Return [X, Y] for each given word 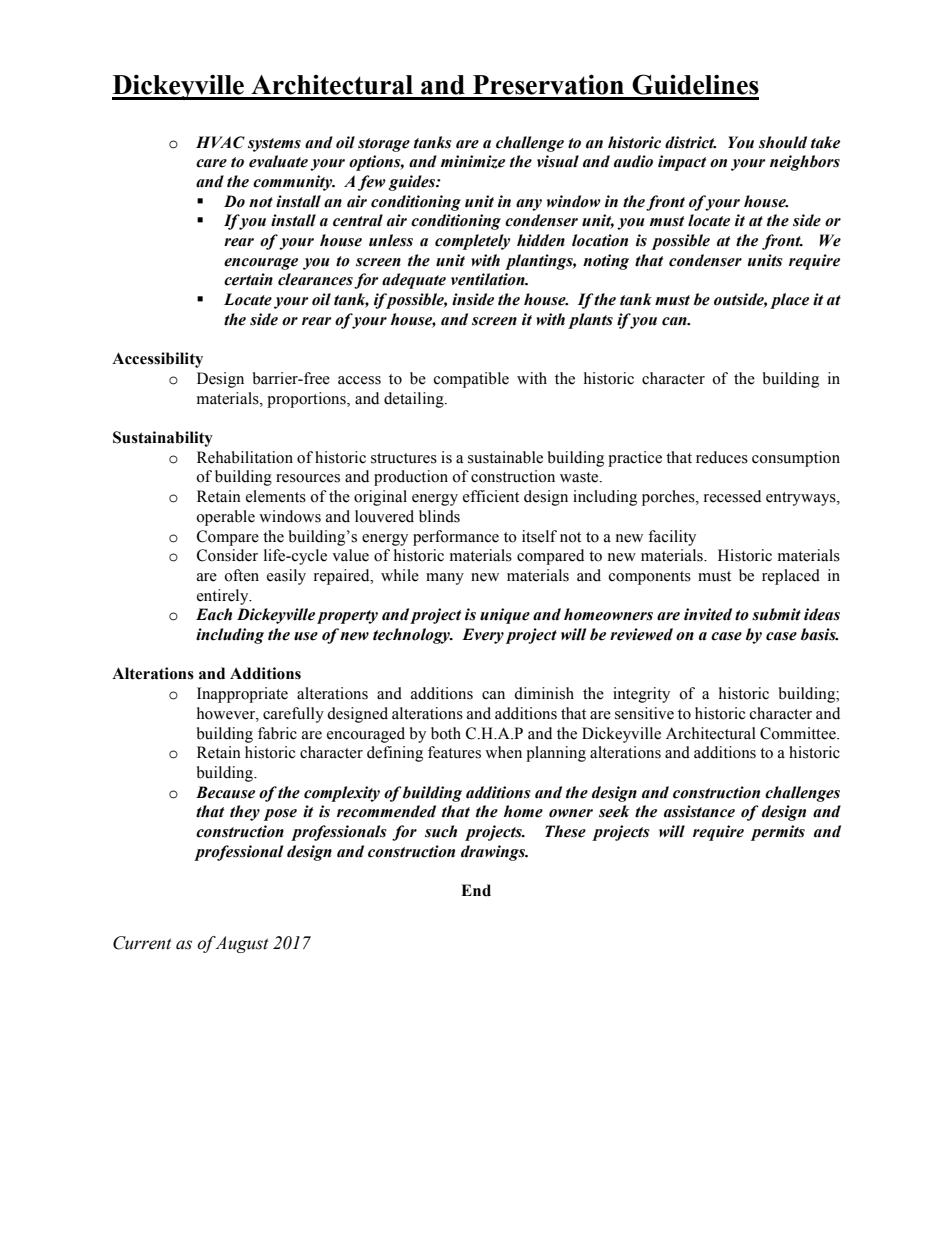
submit [776, 614]
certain [248, 279]
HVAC [220, 142]
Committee [799, 733]
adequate [414, 281]
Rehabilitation [245, 457]
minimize [473, 162]
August [242, 944]
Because [225, 792]
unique [505, 616]
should [783, 142]
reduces [722, 457]
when [503, 752]
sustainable [505, 457]
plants [590, 321]
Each [214, 614]
